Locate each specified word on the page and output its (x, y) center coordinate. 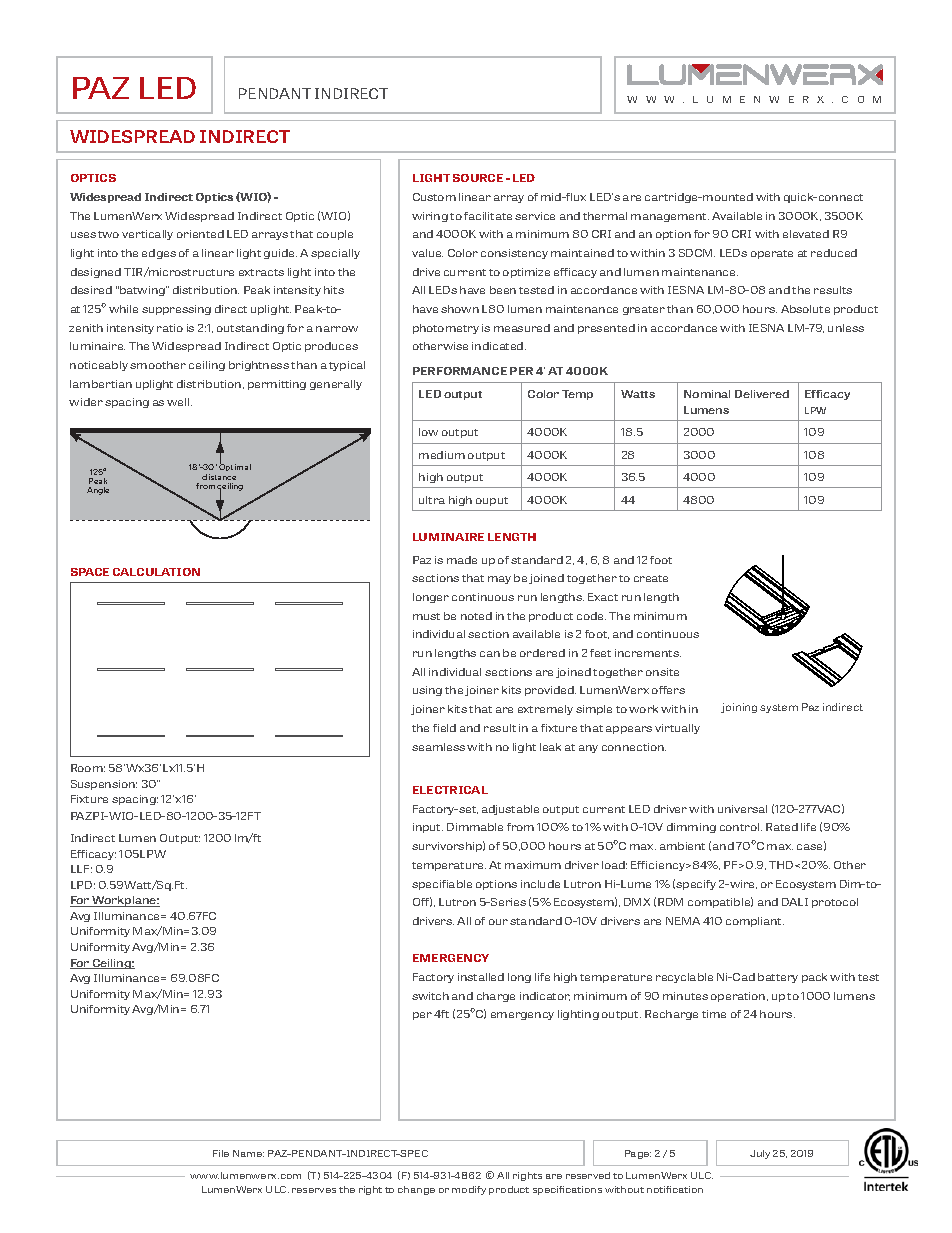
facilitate (488, 216)
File (221, 1153)
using (427, 691)
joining (739, 708)
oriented (200, 234)
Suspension (104, 785)
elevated (806, 234)
